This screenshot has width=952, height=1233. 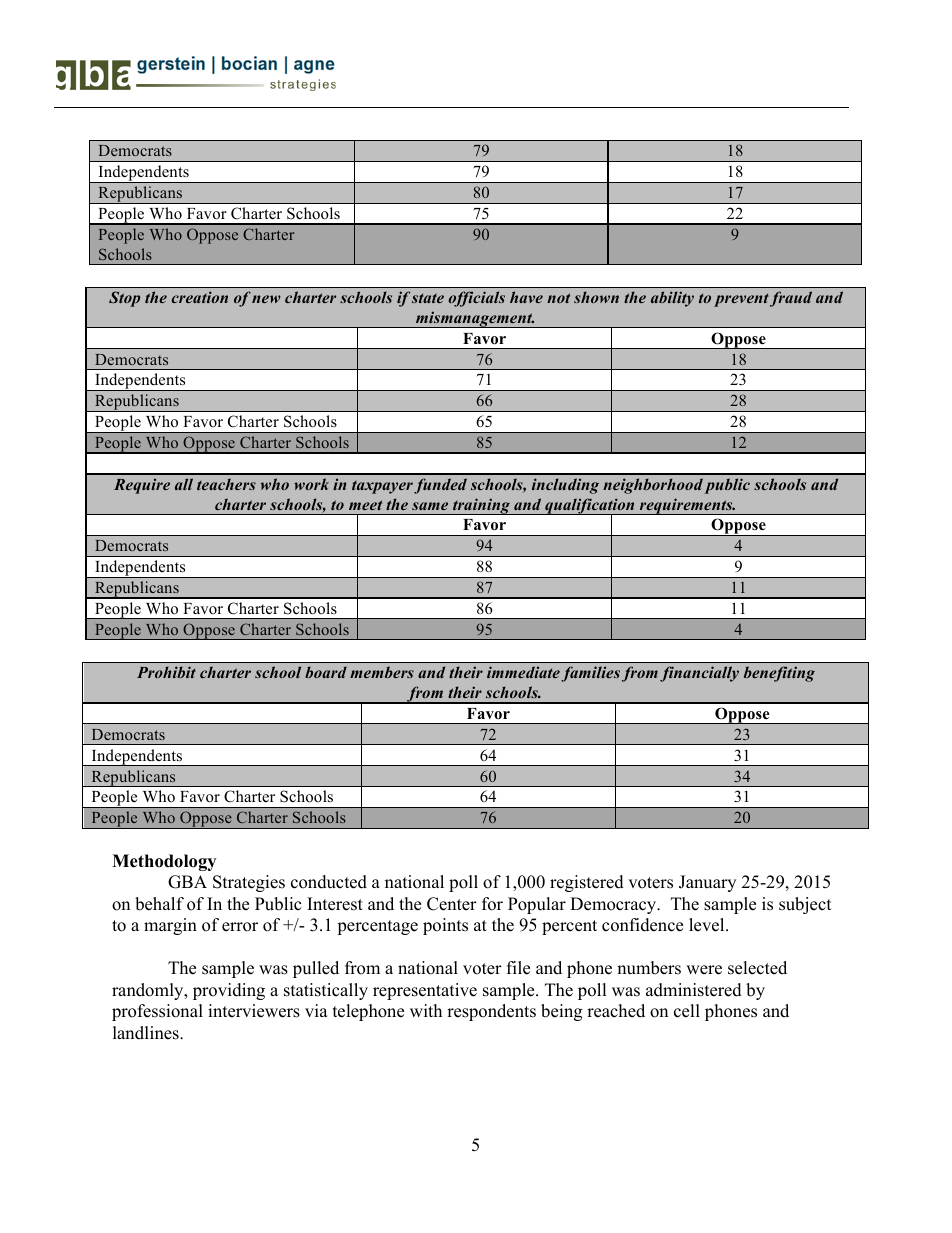 I want to click on creation, so click(x=200, y=297).
